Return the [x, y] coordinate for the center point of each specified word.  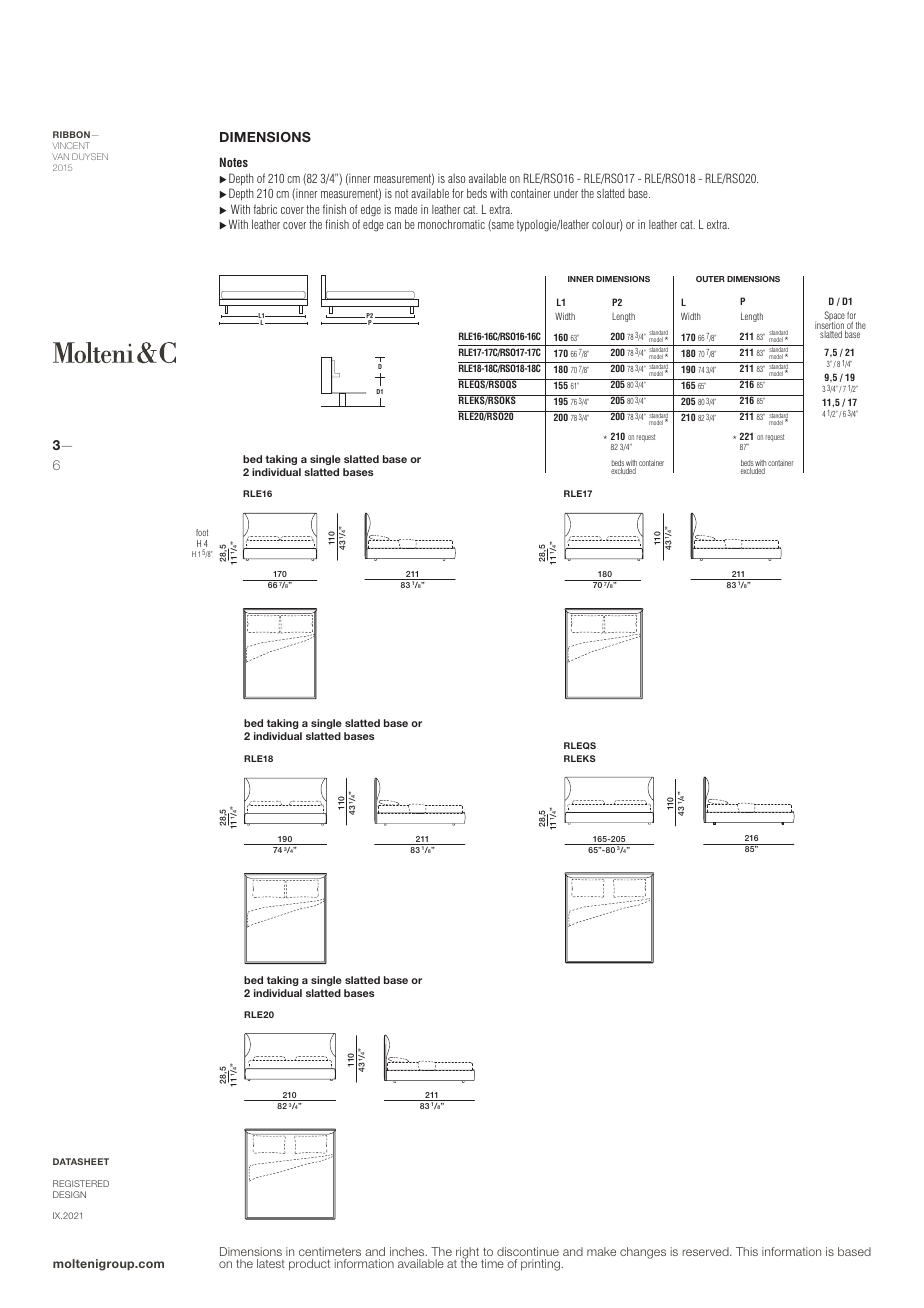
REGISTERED [81, 1183]
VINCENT [71, 145]
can [394, 225]
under [566, 193]
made [406, 209]
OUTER [710, 279]
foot [202, 532]
